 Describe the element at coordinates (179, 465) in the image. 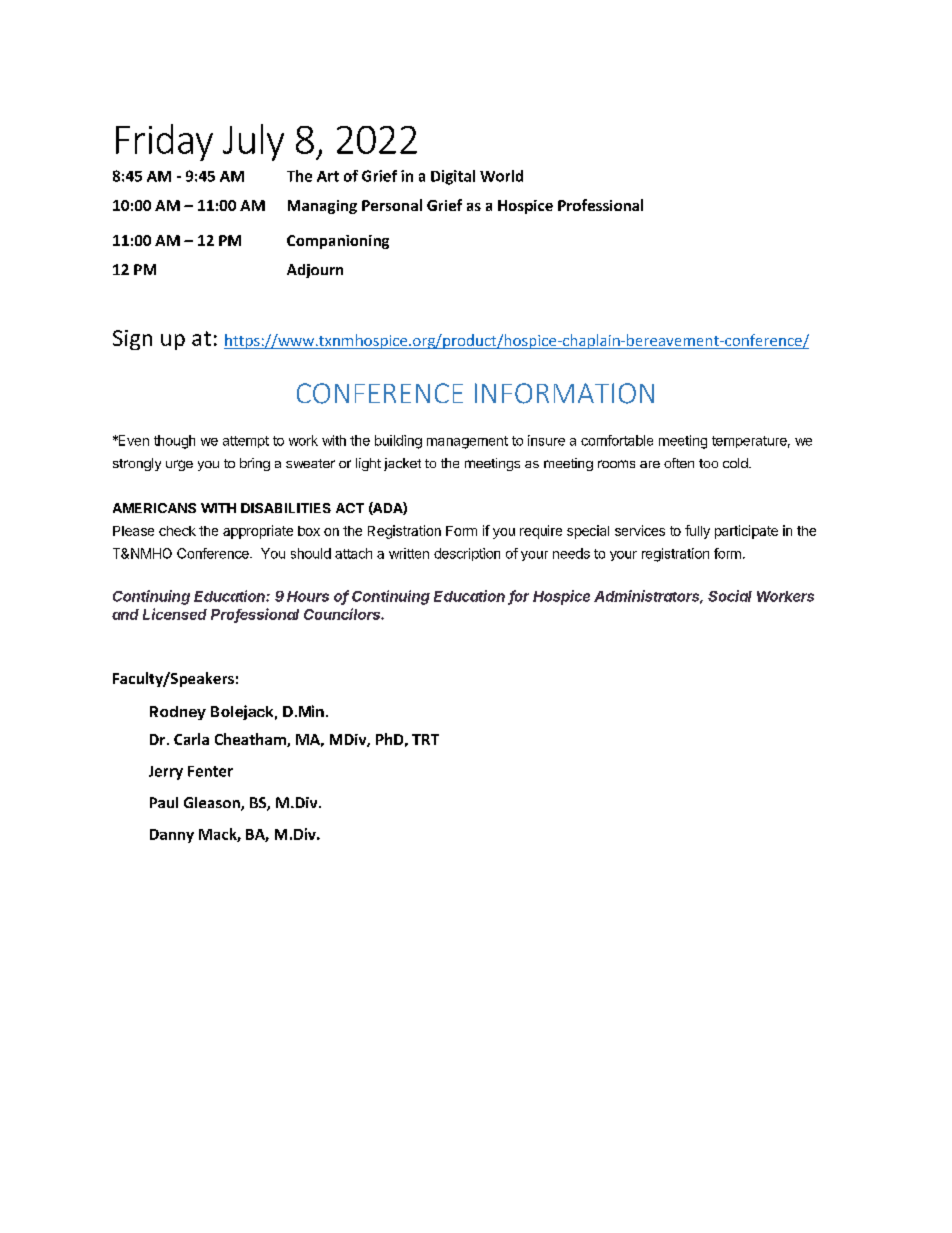

I see `urge` at that location.
